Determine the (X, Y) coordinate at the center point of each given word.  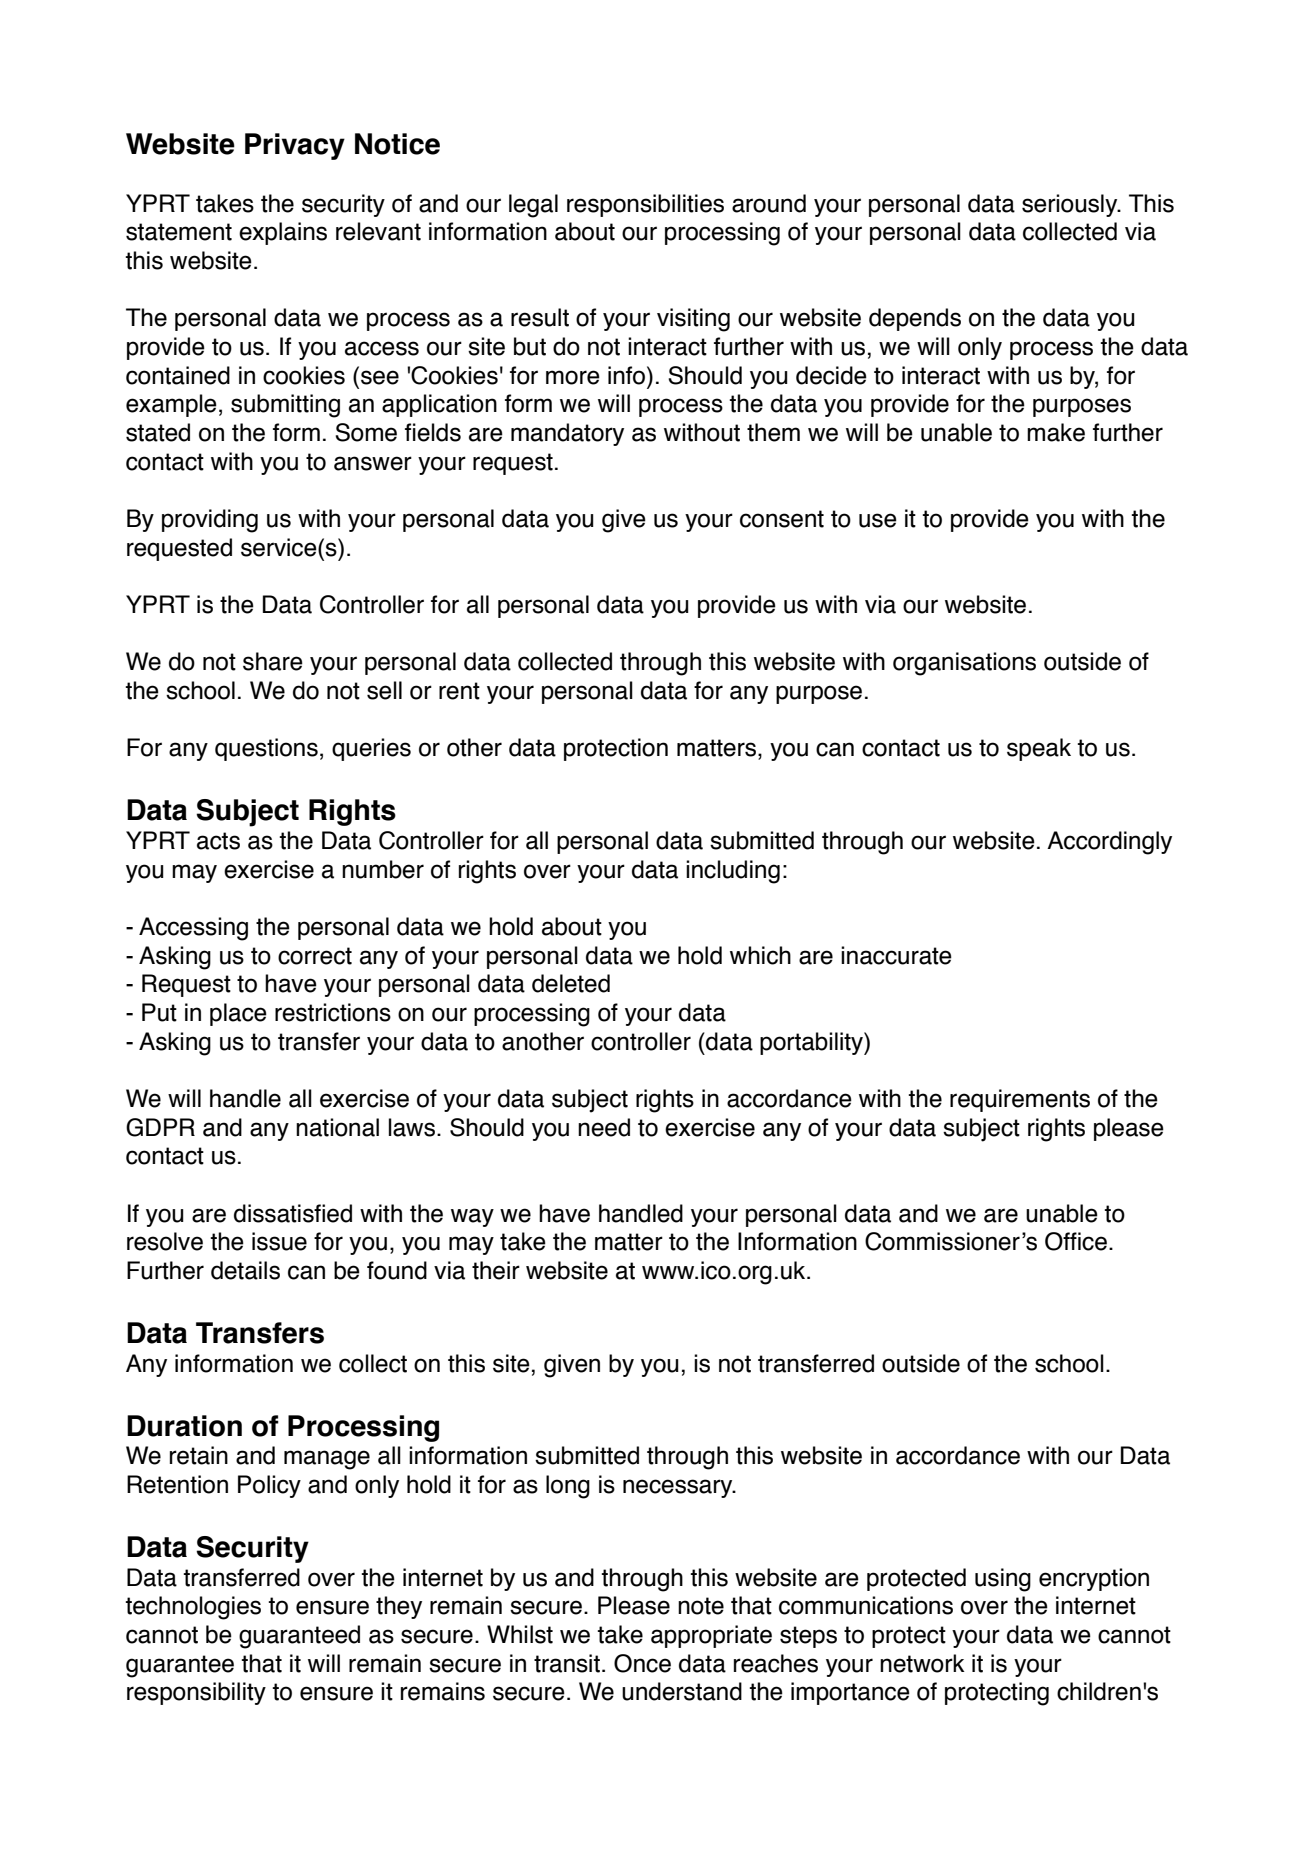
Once (642, 1663)
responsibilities (645, 205)
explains (283, 233)
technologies (193, 1608)
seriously (1071, 205)
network (922, 1663)
